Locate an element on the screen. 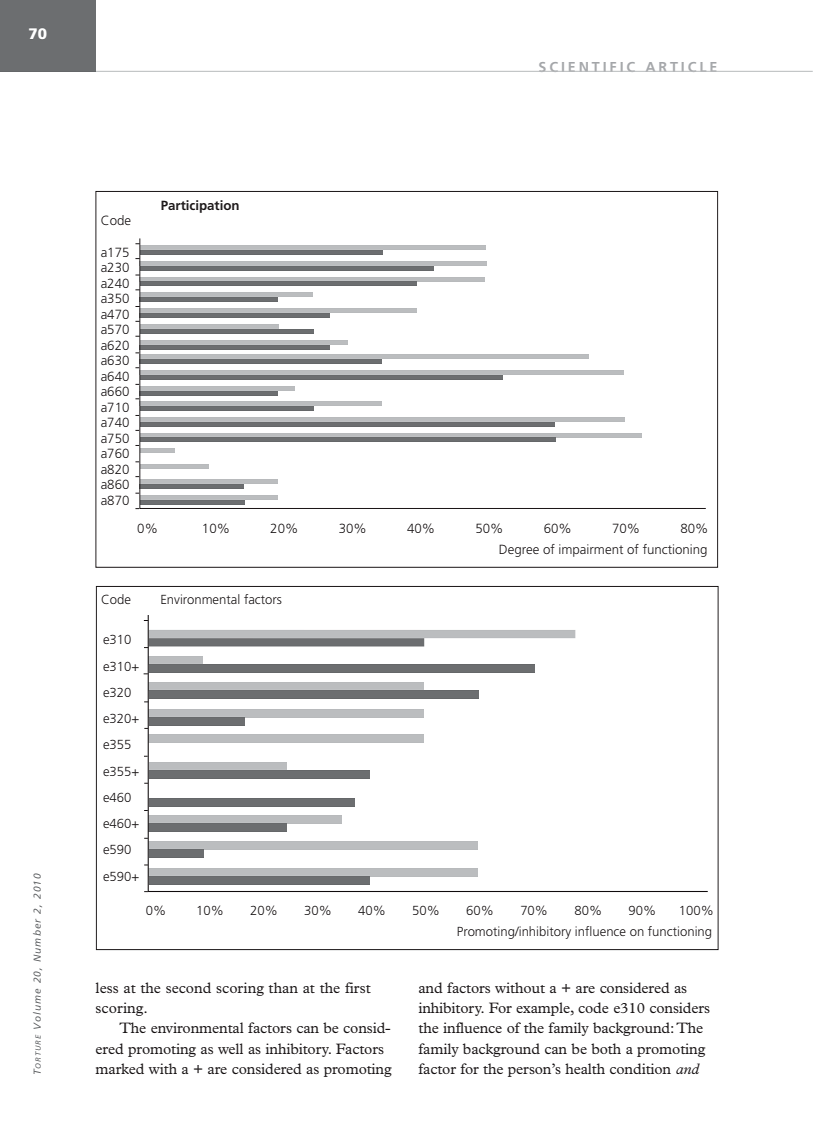  Participation is located at coordinates (200, 206).
